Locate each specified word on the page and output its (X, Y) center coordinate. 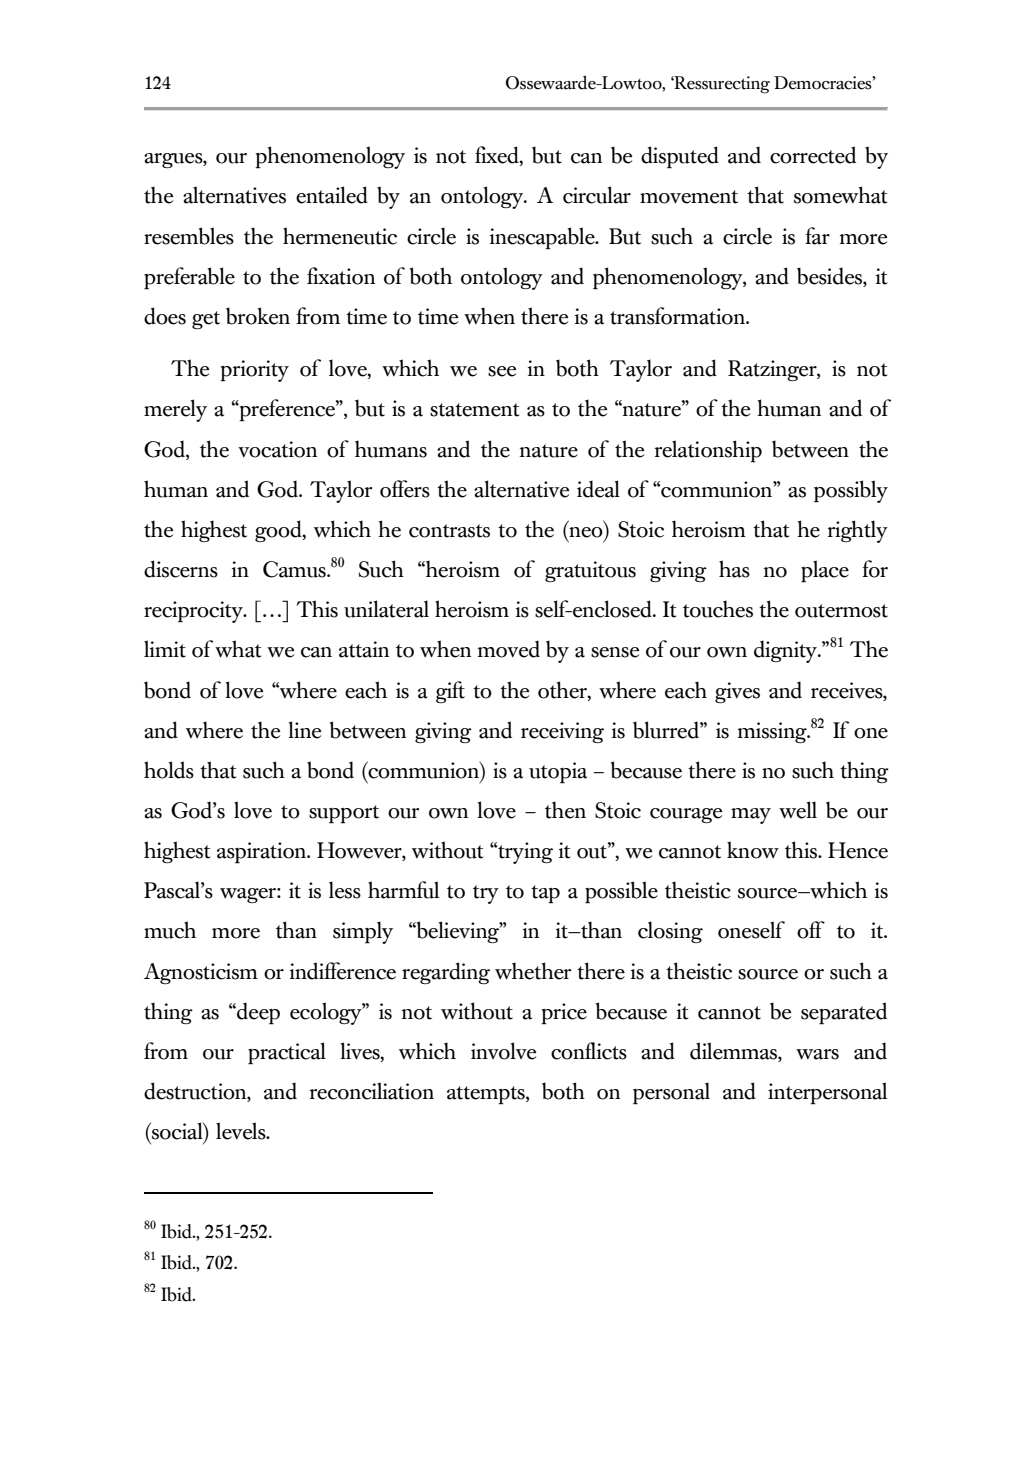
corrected (813, 155)
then (565, 810)
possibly (851, 491)
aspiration (262, 853)
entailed (332, 195)
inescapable (543, 238)
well (798, 810)
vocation (277, 449)
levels (242, 1131)
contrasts (449, 531)
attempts (487, 1095)
